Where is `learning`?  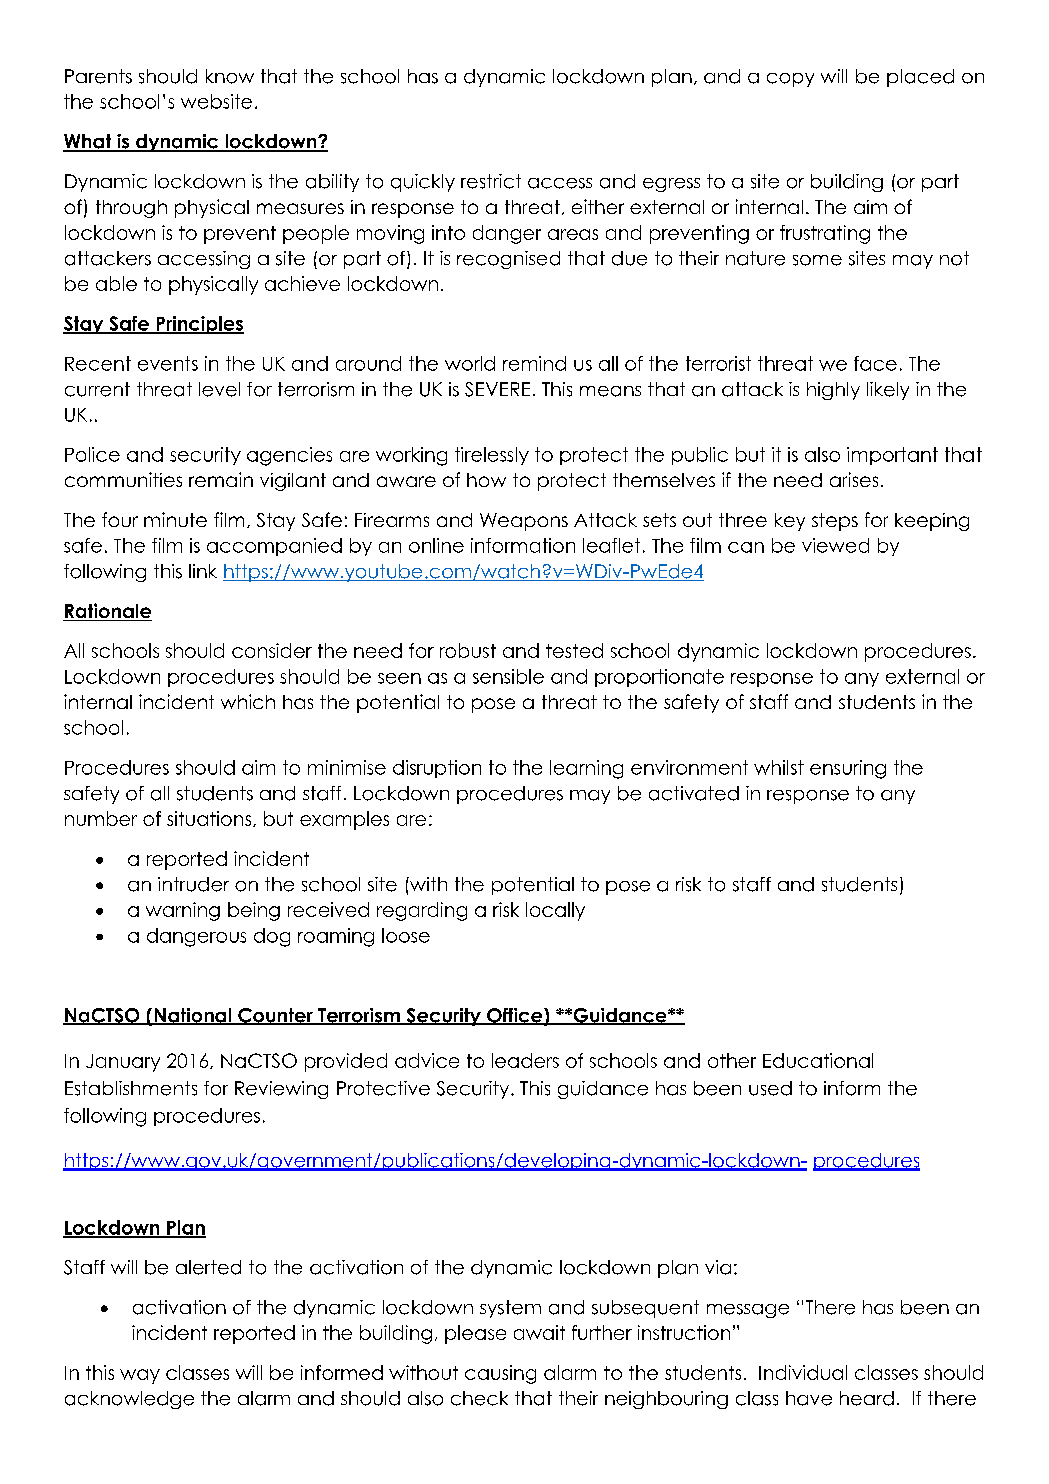
learning is located at coordinates (586, 769).
